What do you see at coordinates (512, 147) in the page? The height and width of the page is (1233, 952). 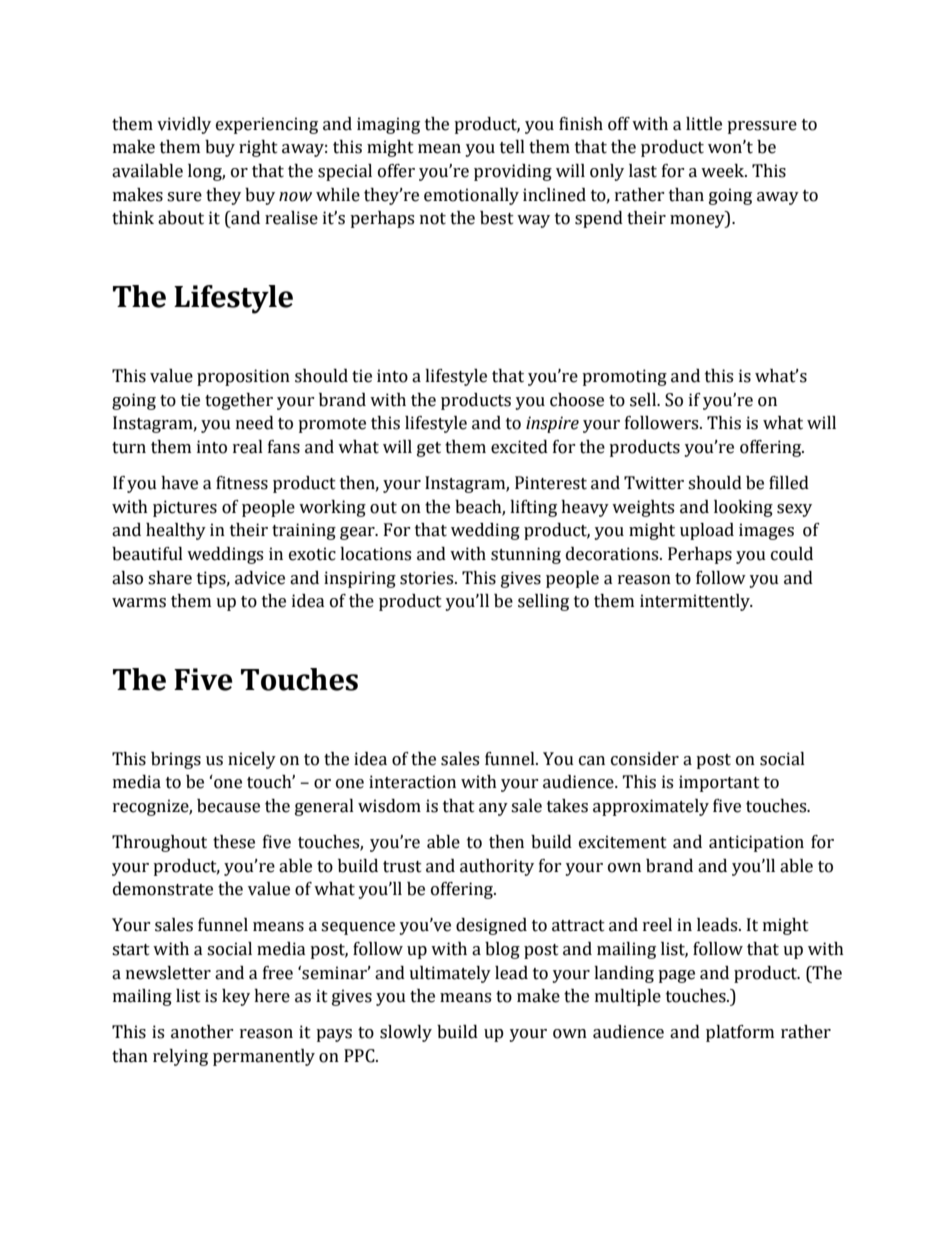 I see `tell` at bounding box center [512, 147].
